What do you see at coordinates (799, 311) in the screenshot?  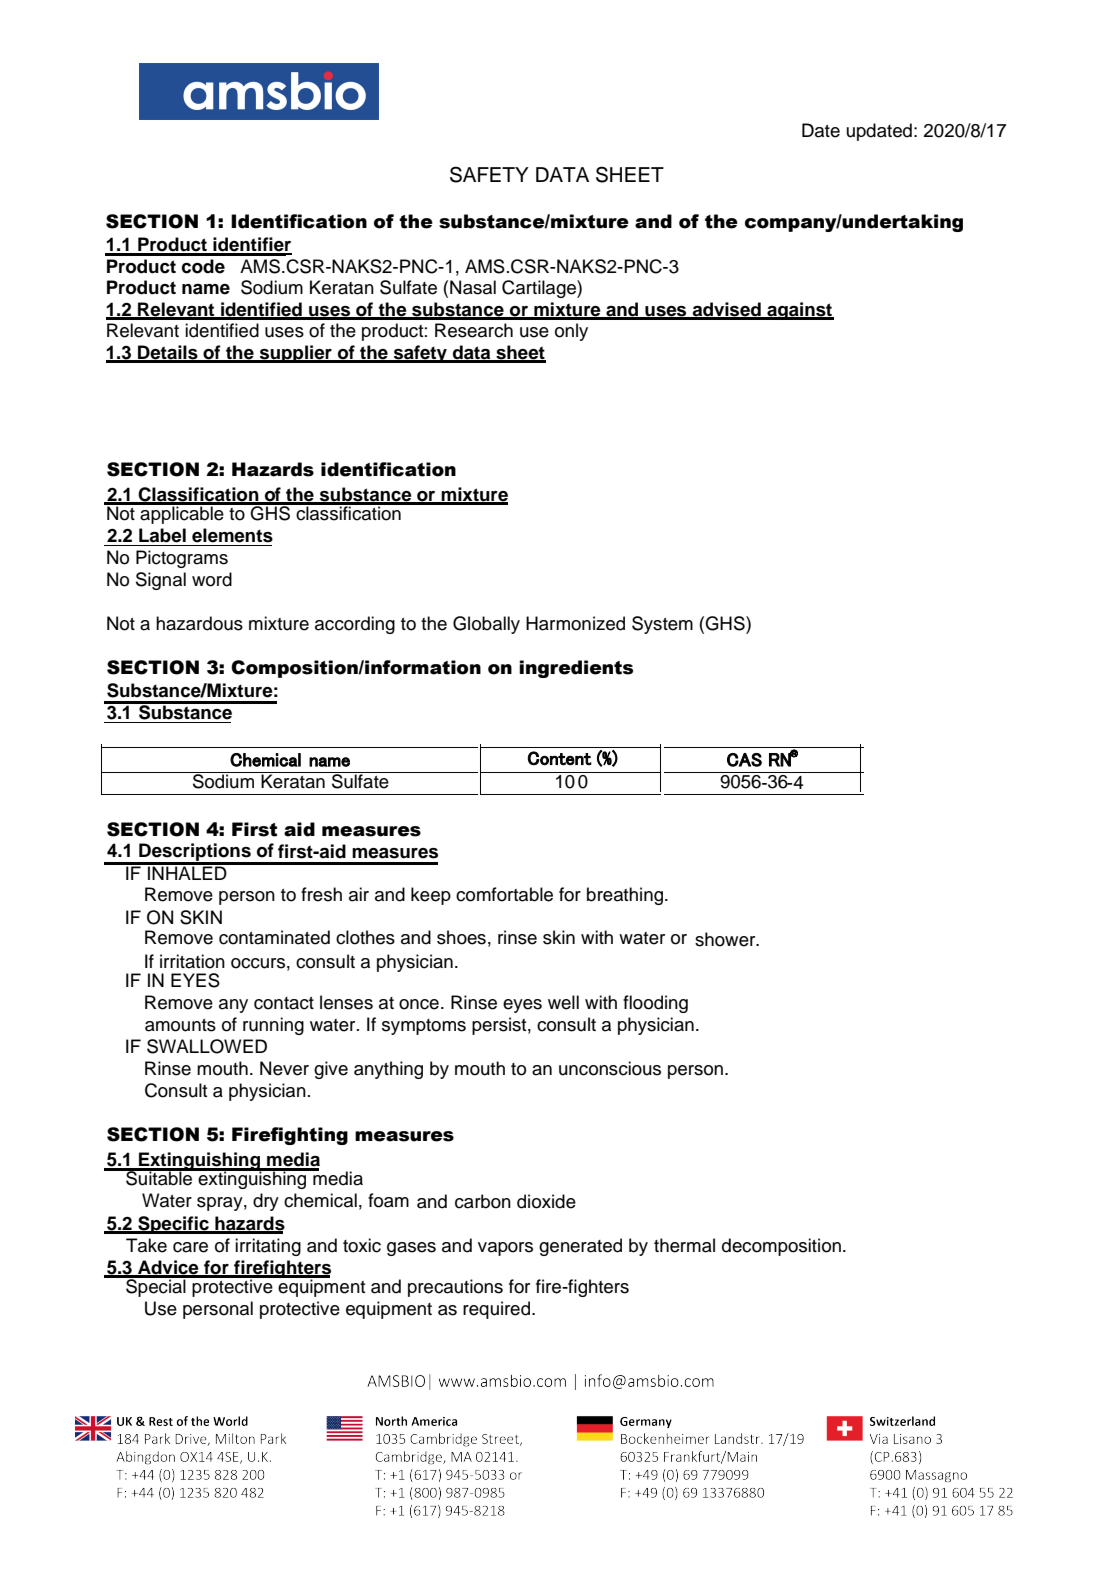 I see `against` at bounding box center [799, 311].
